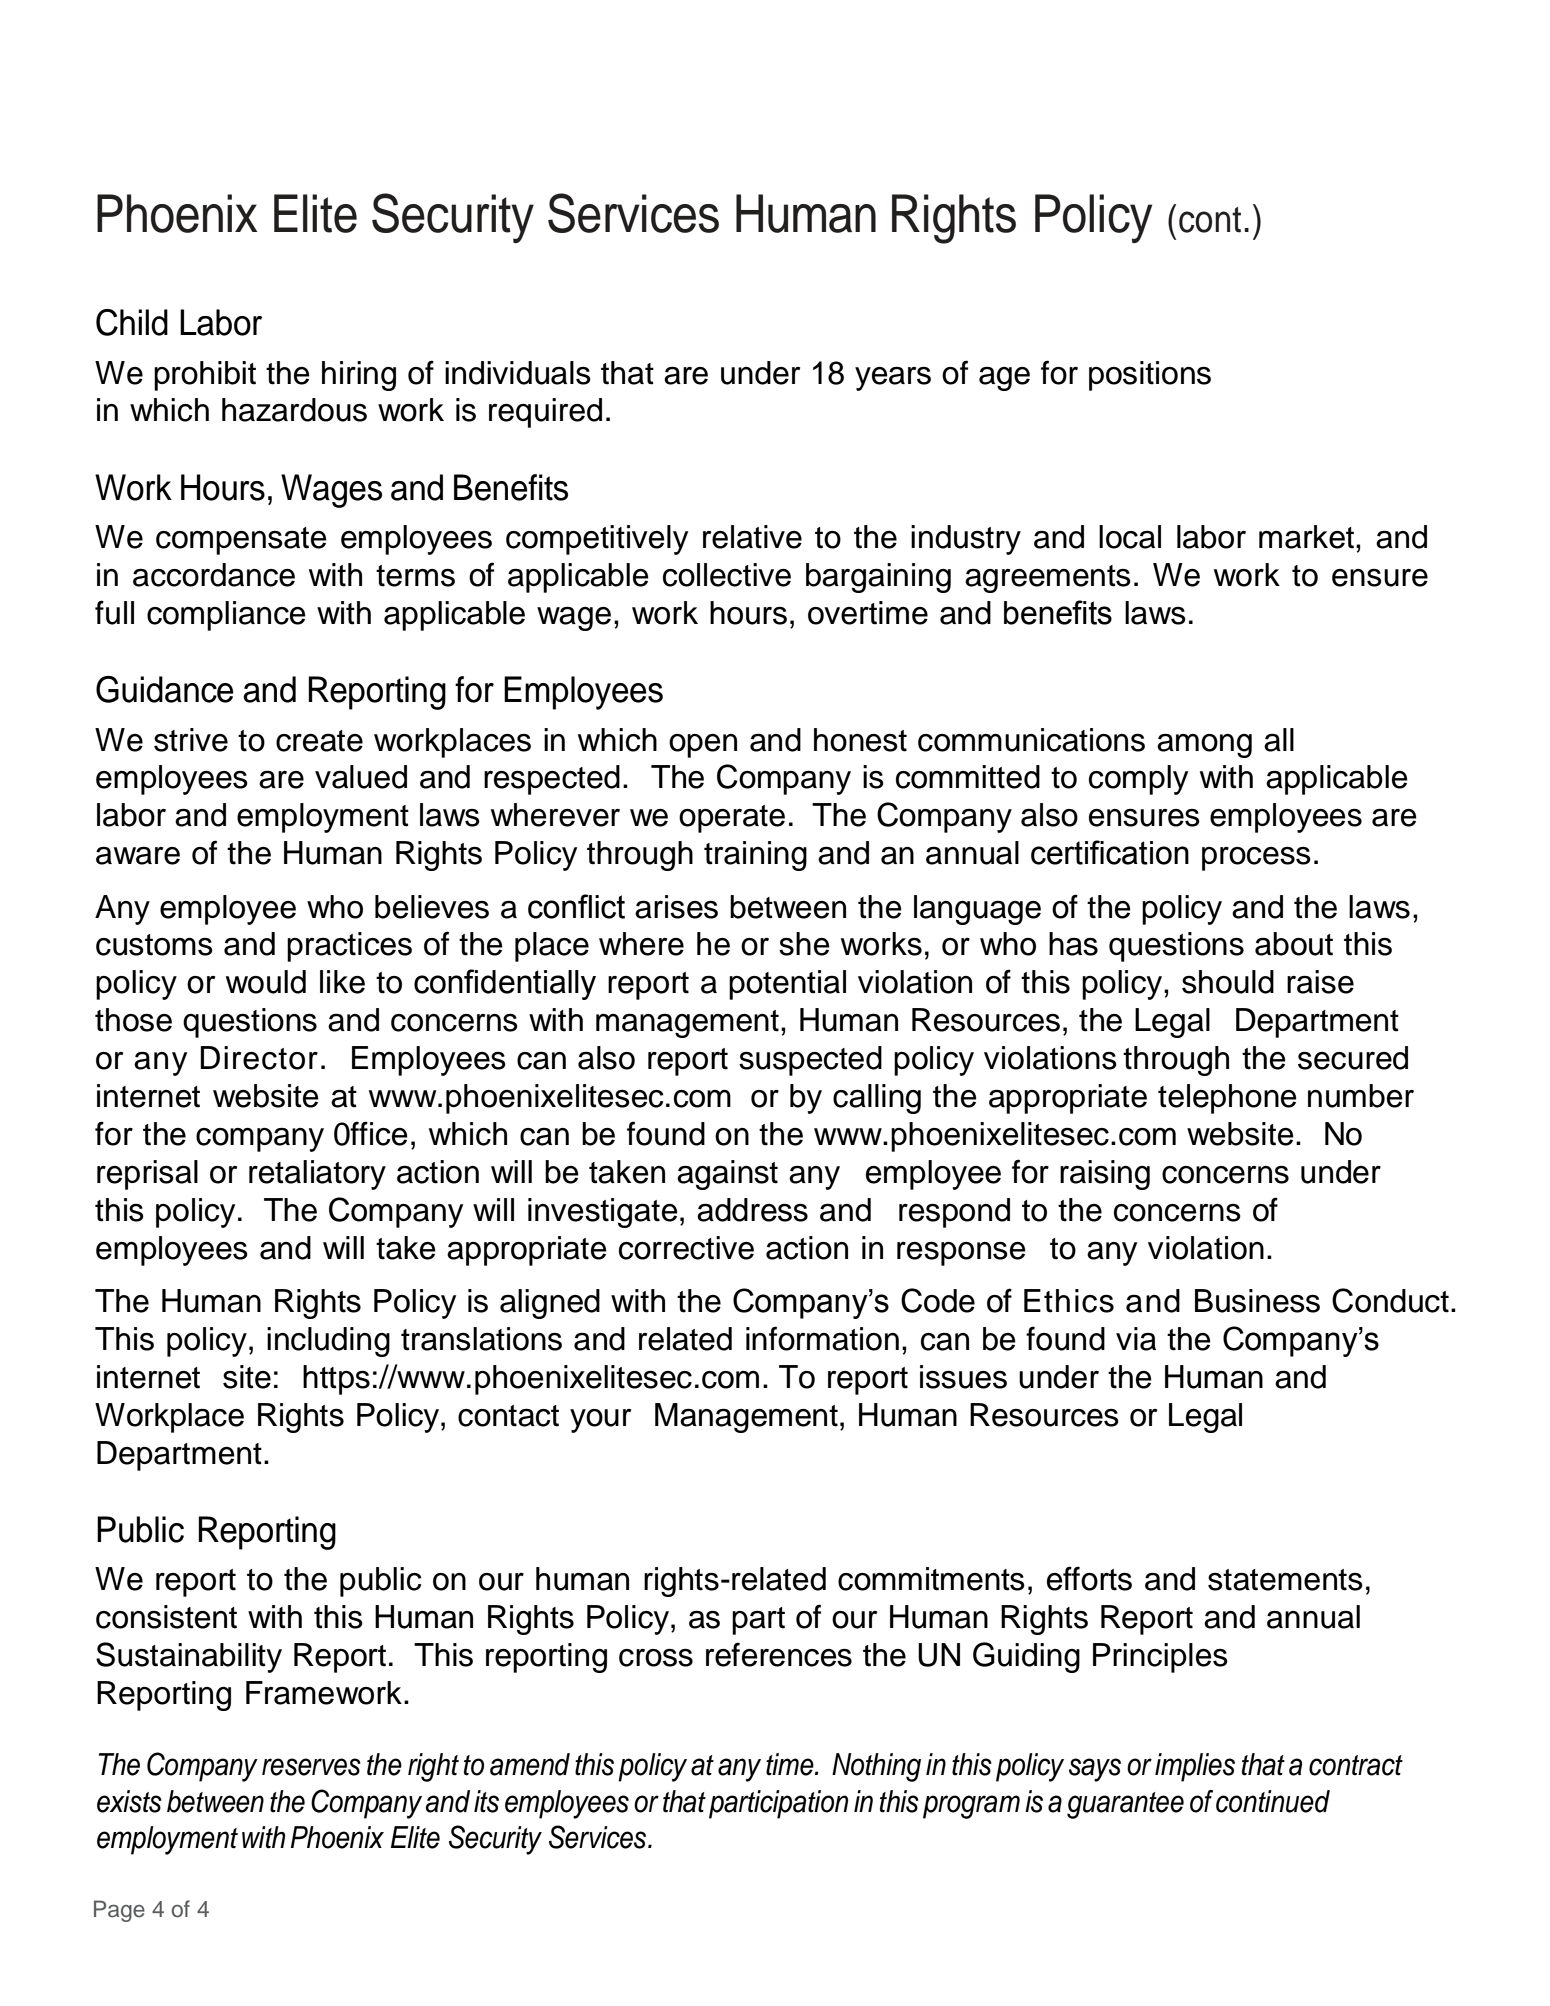 This page has height=2006, width=1550. Describe the element at coordinates (876, 1767) in the page. I see `Nothing` at that location.
